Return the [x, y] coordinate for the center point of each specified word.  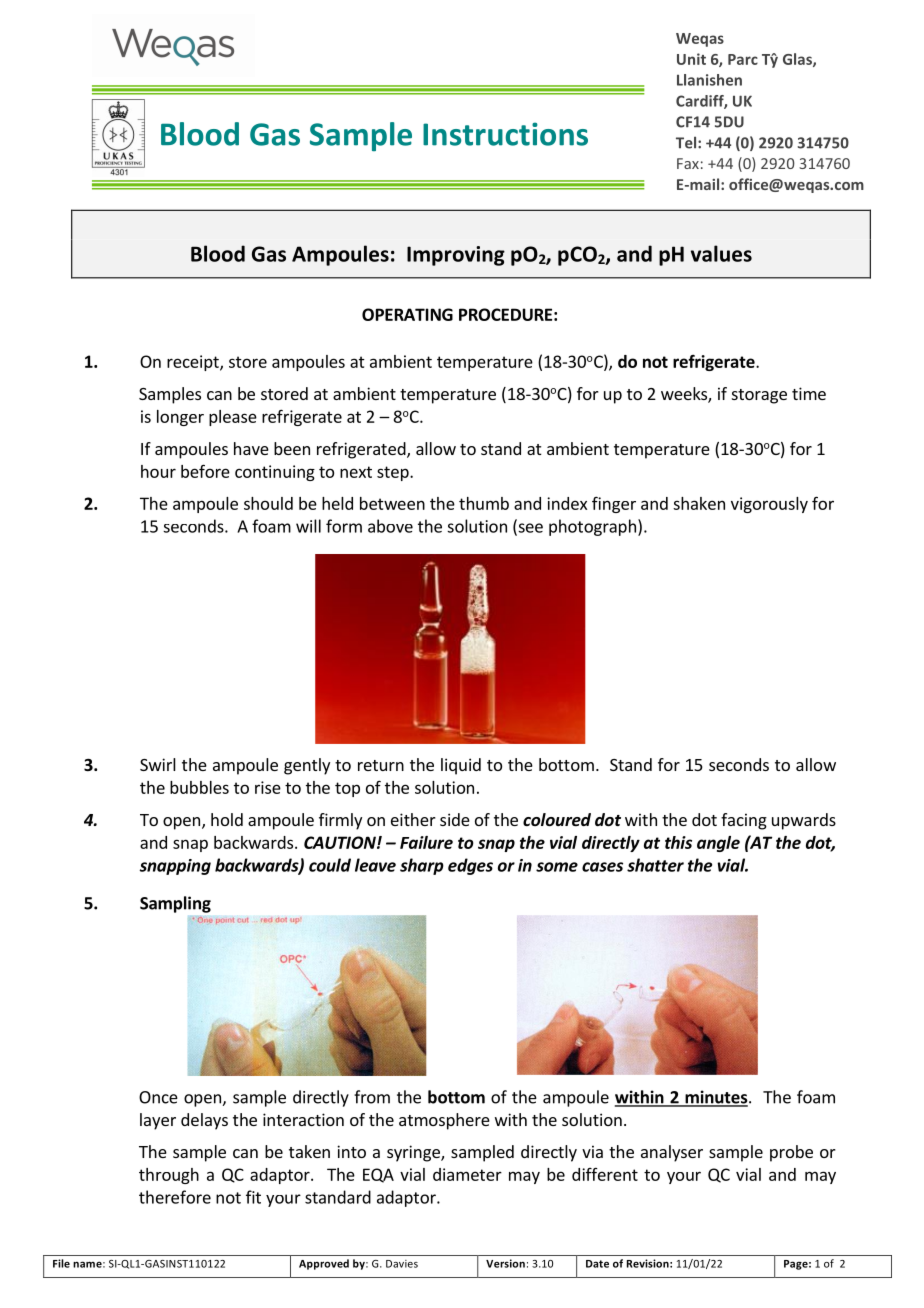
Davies [402, 1264]
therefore [175, 1197]
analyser [672, 1153]
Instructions [505, 134]
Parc [743, 59]
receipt [194, 363]
